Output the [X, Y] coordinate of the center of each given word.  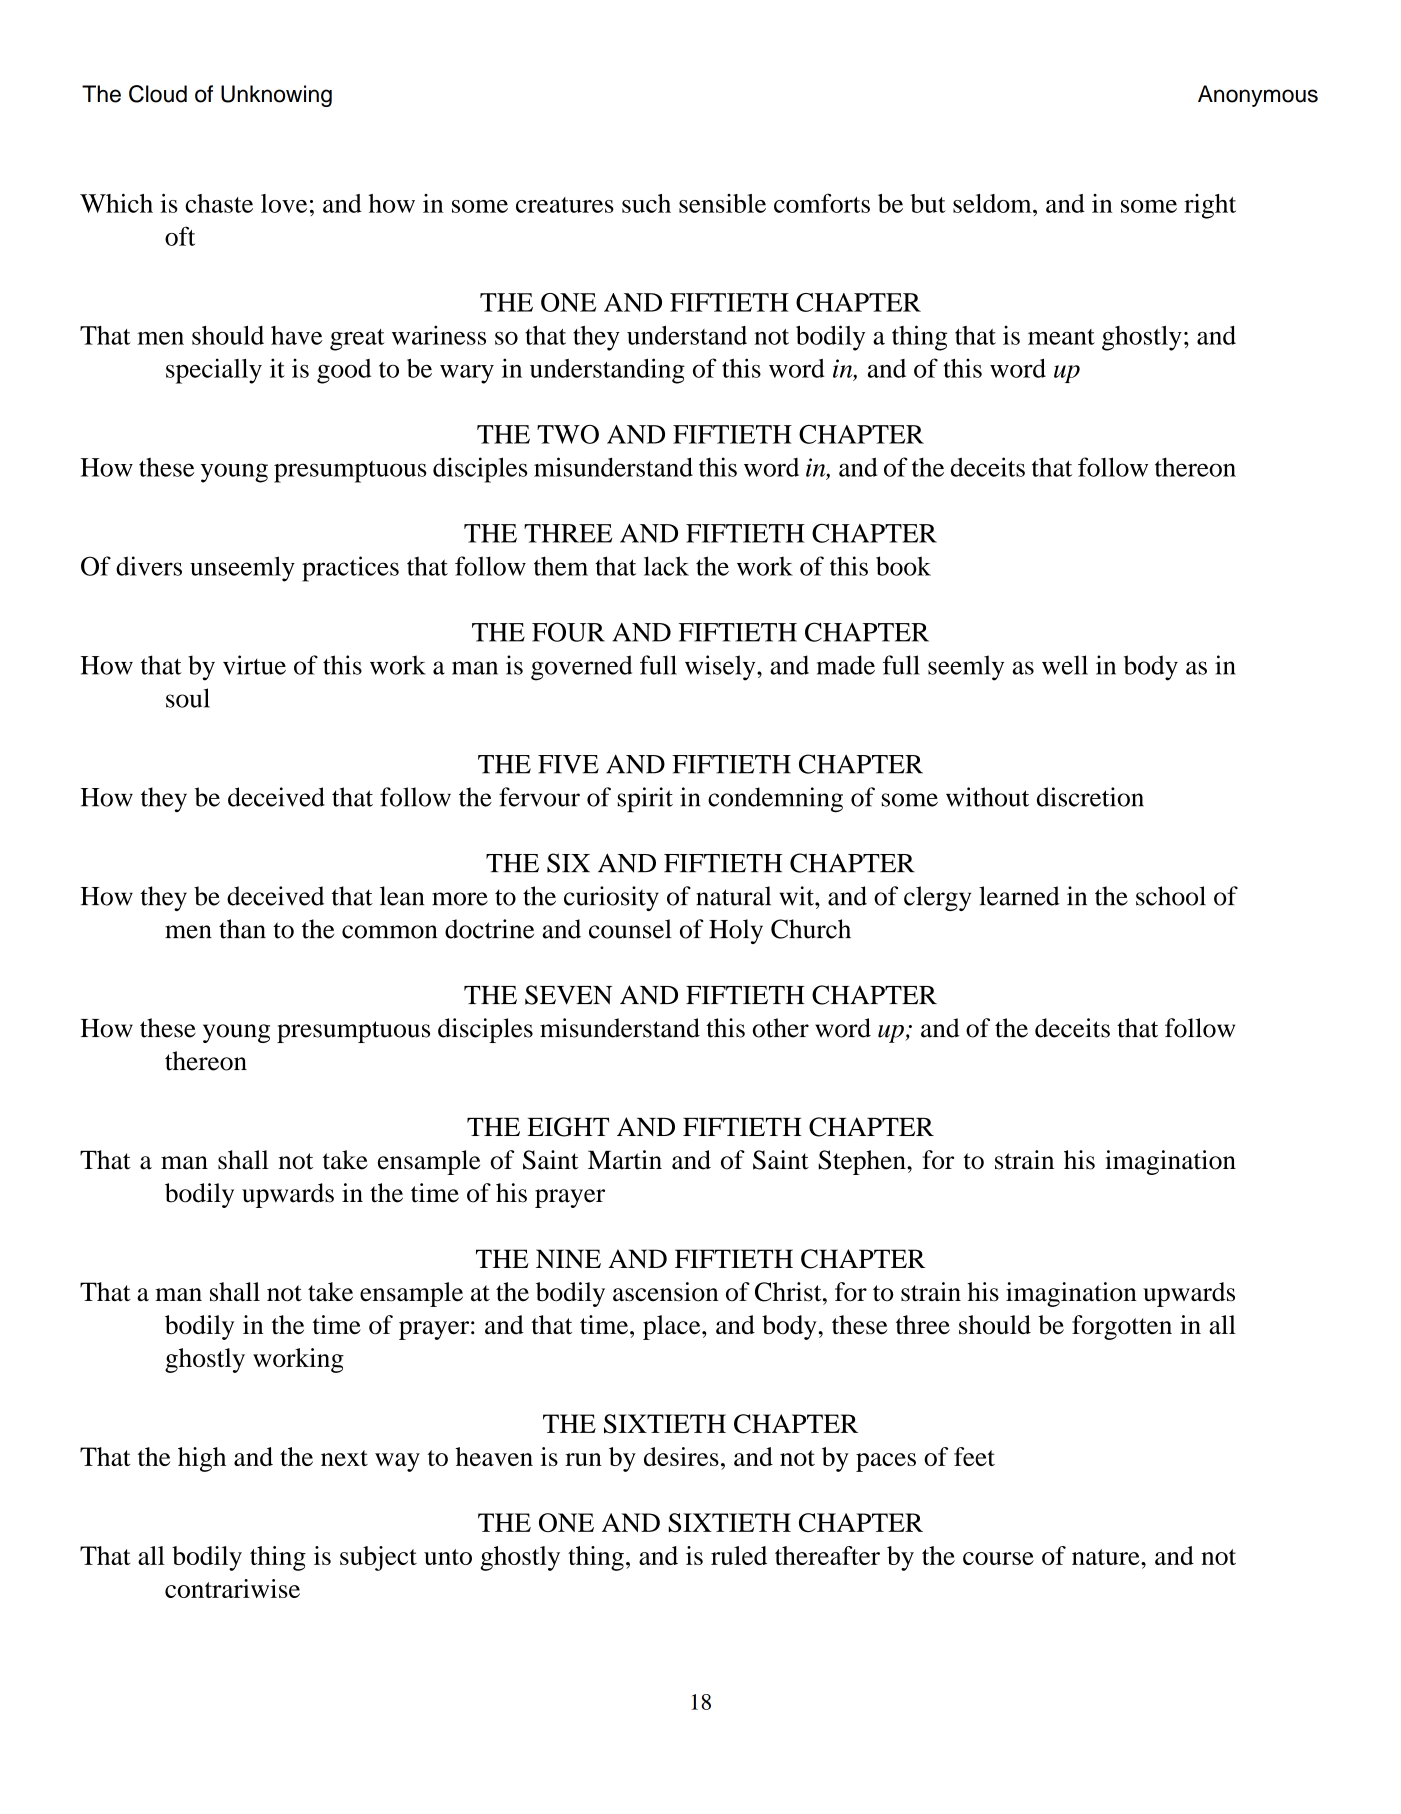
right [1210, 206]
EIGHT [568, 1127]
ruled [739, 1555]
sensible [722, 203]
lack [666, 566]
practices [350, 569]
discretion [1090, 797]
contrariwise [232, 1588]
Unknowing [276, 96]
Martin [625, 1160]
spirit [645, 799]
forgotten [1122, 1327]
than [242, 929]
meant [1061, 337]
